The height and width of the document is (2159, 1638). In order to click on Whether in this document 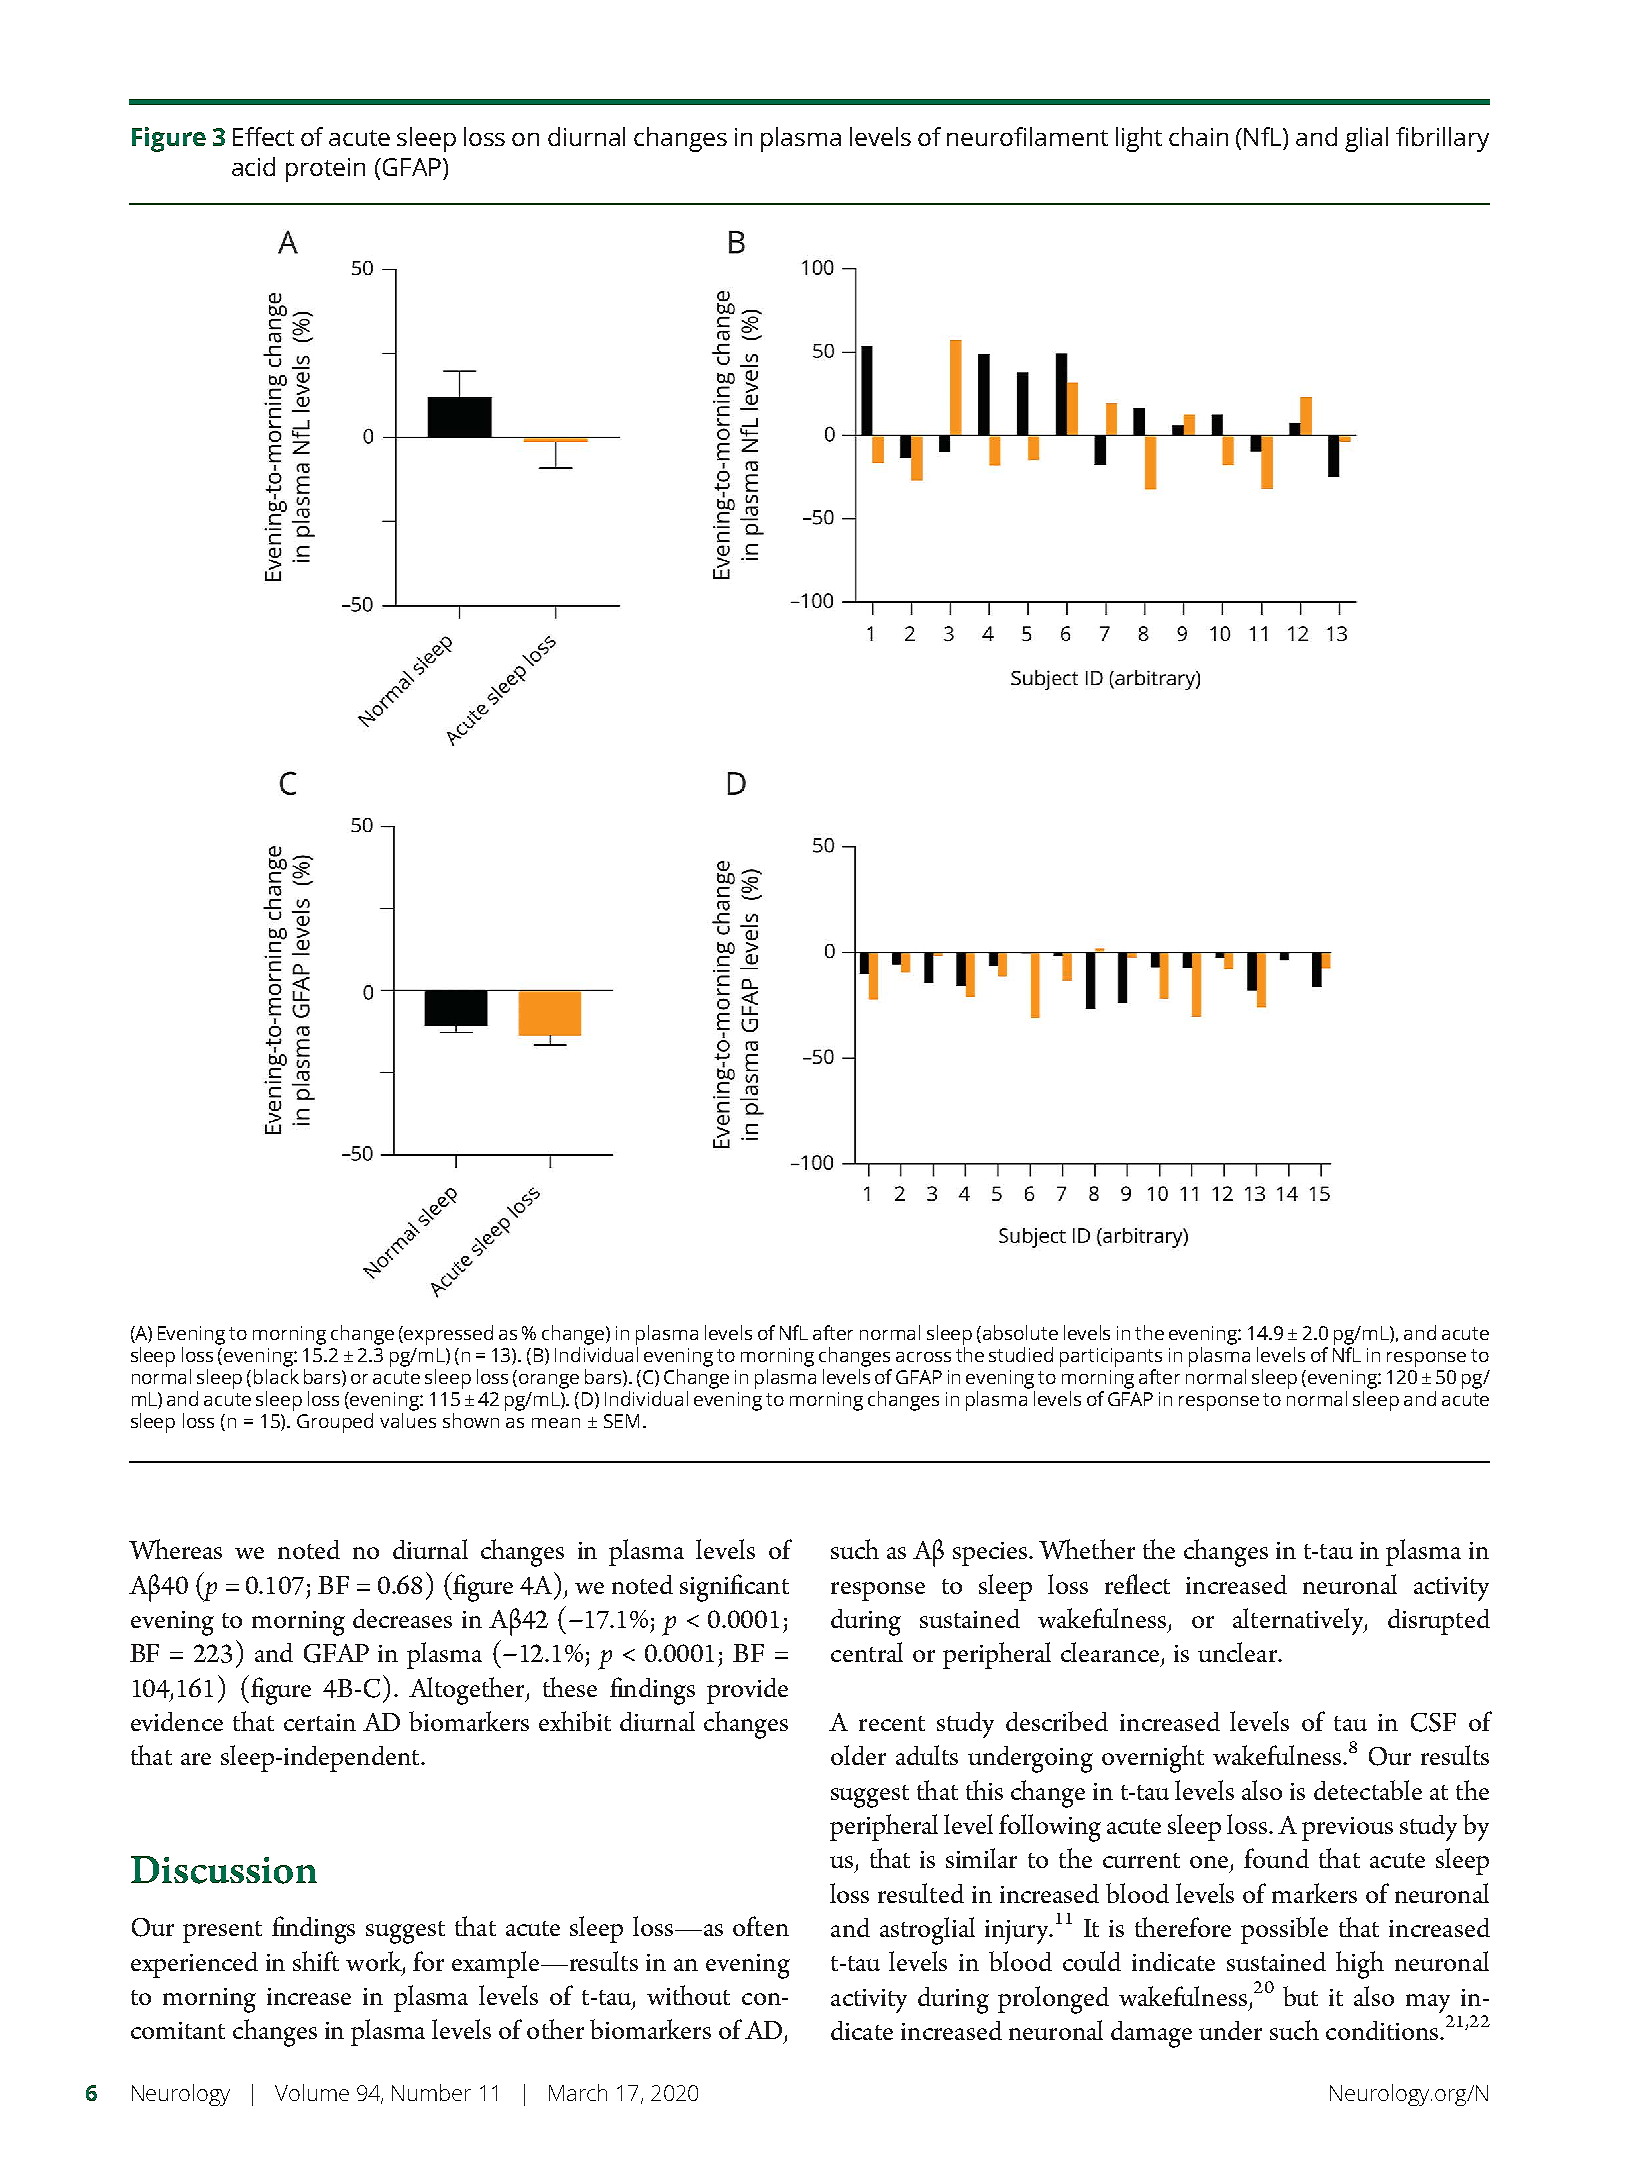, I will do `click(1087, 1549)`.
